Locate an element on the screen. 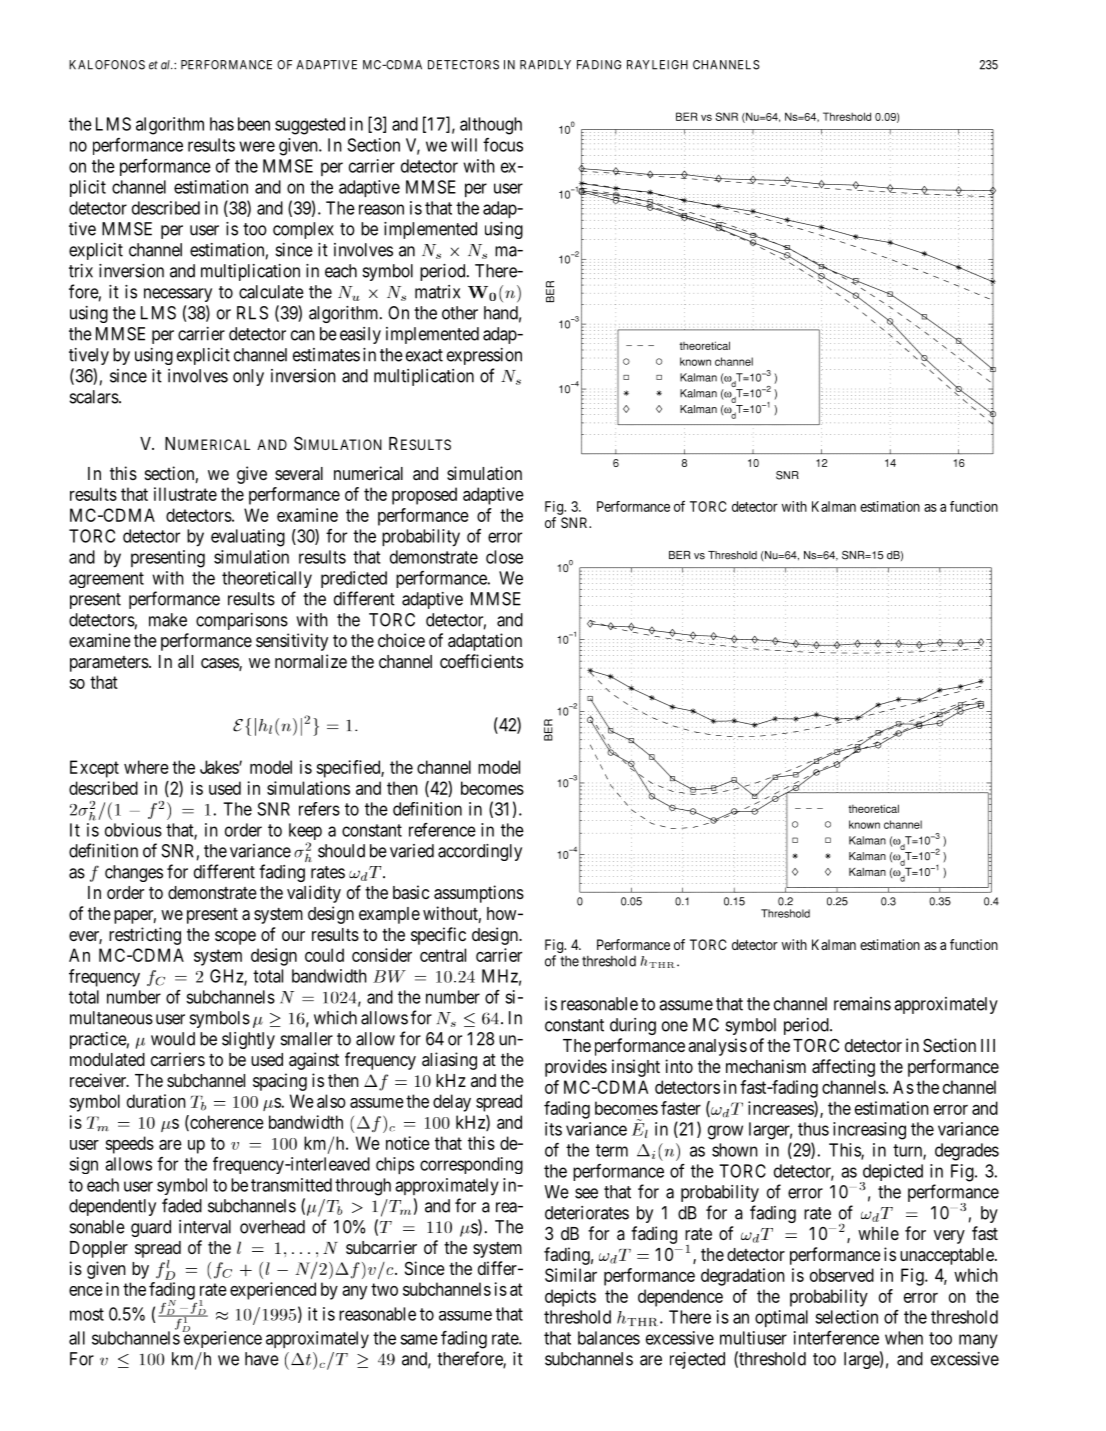  have is located at coordinates (262, 1359).
